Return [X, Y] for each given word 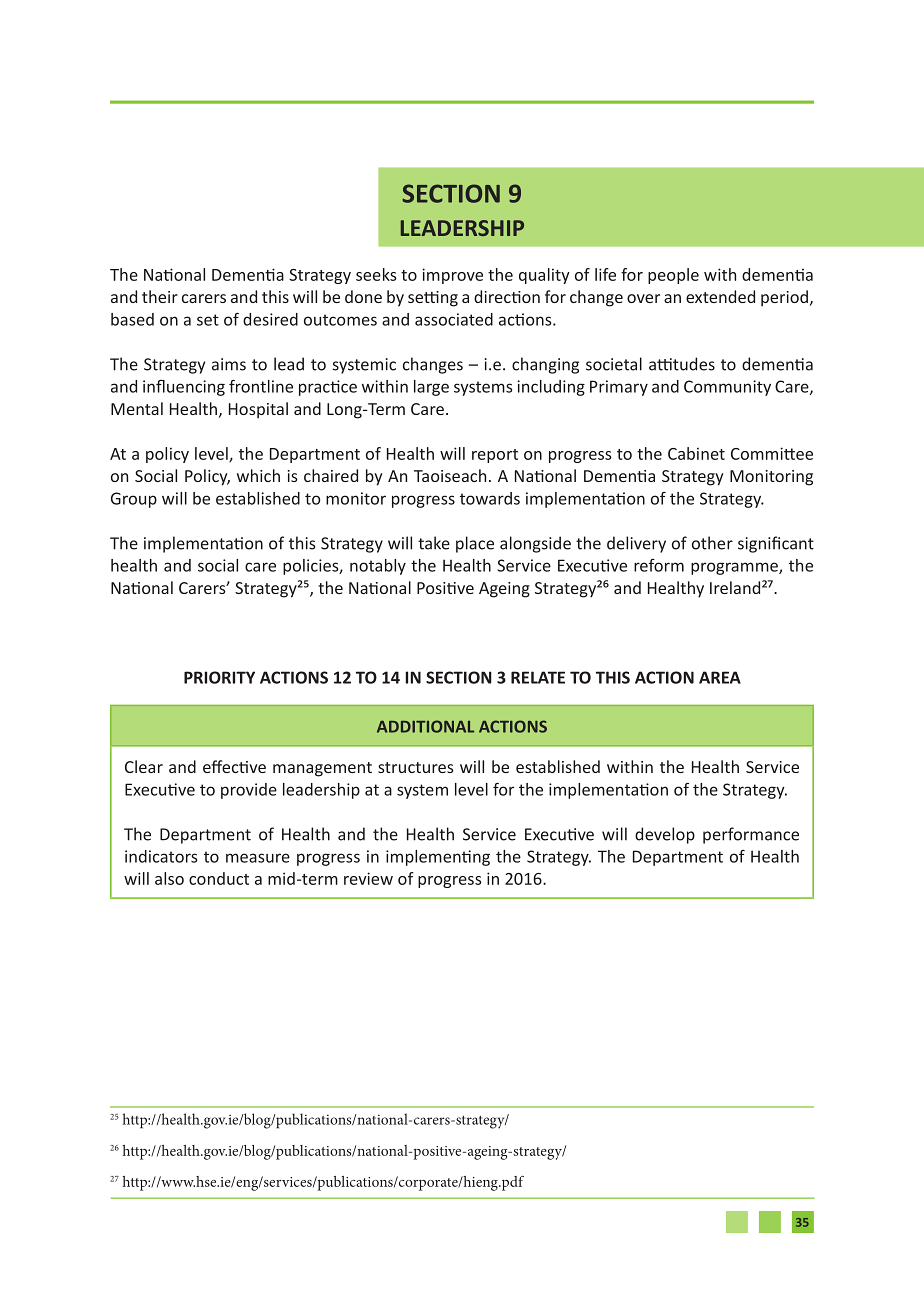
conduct [219, 878]
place [475, 544]
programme [735, 568]
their [160, 296]
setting [433, 299]
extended [720, 296]
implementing [438, 858]
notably [378, 567]
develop [665, 835]
